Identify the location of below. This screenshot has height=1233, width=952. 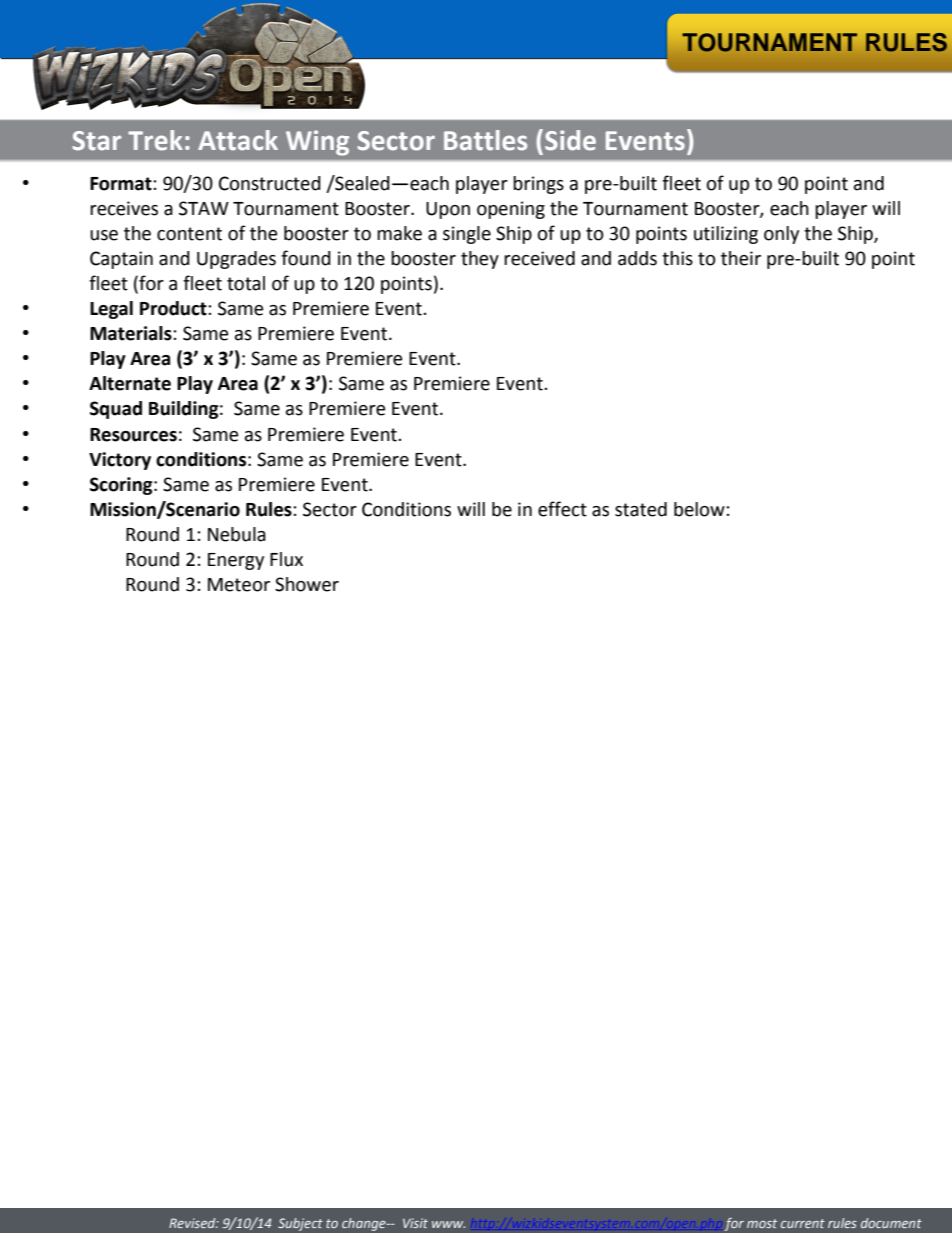
(700, 509).
